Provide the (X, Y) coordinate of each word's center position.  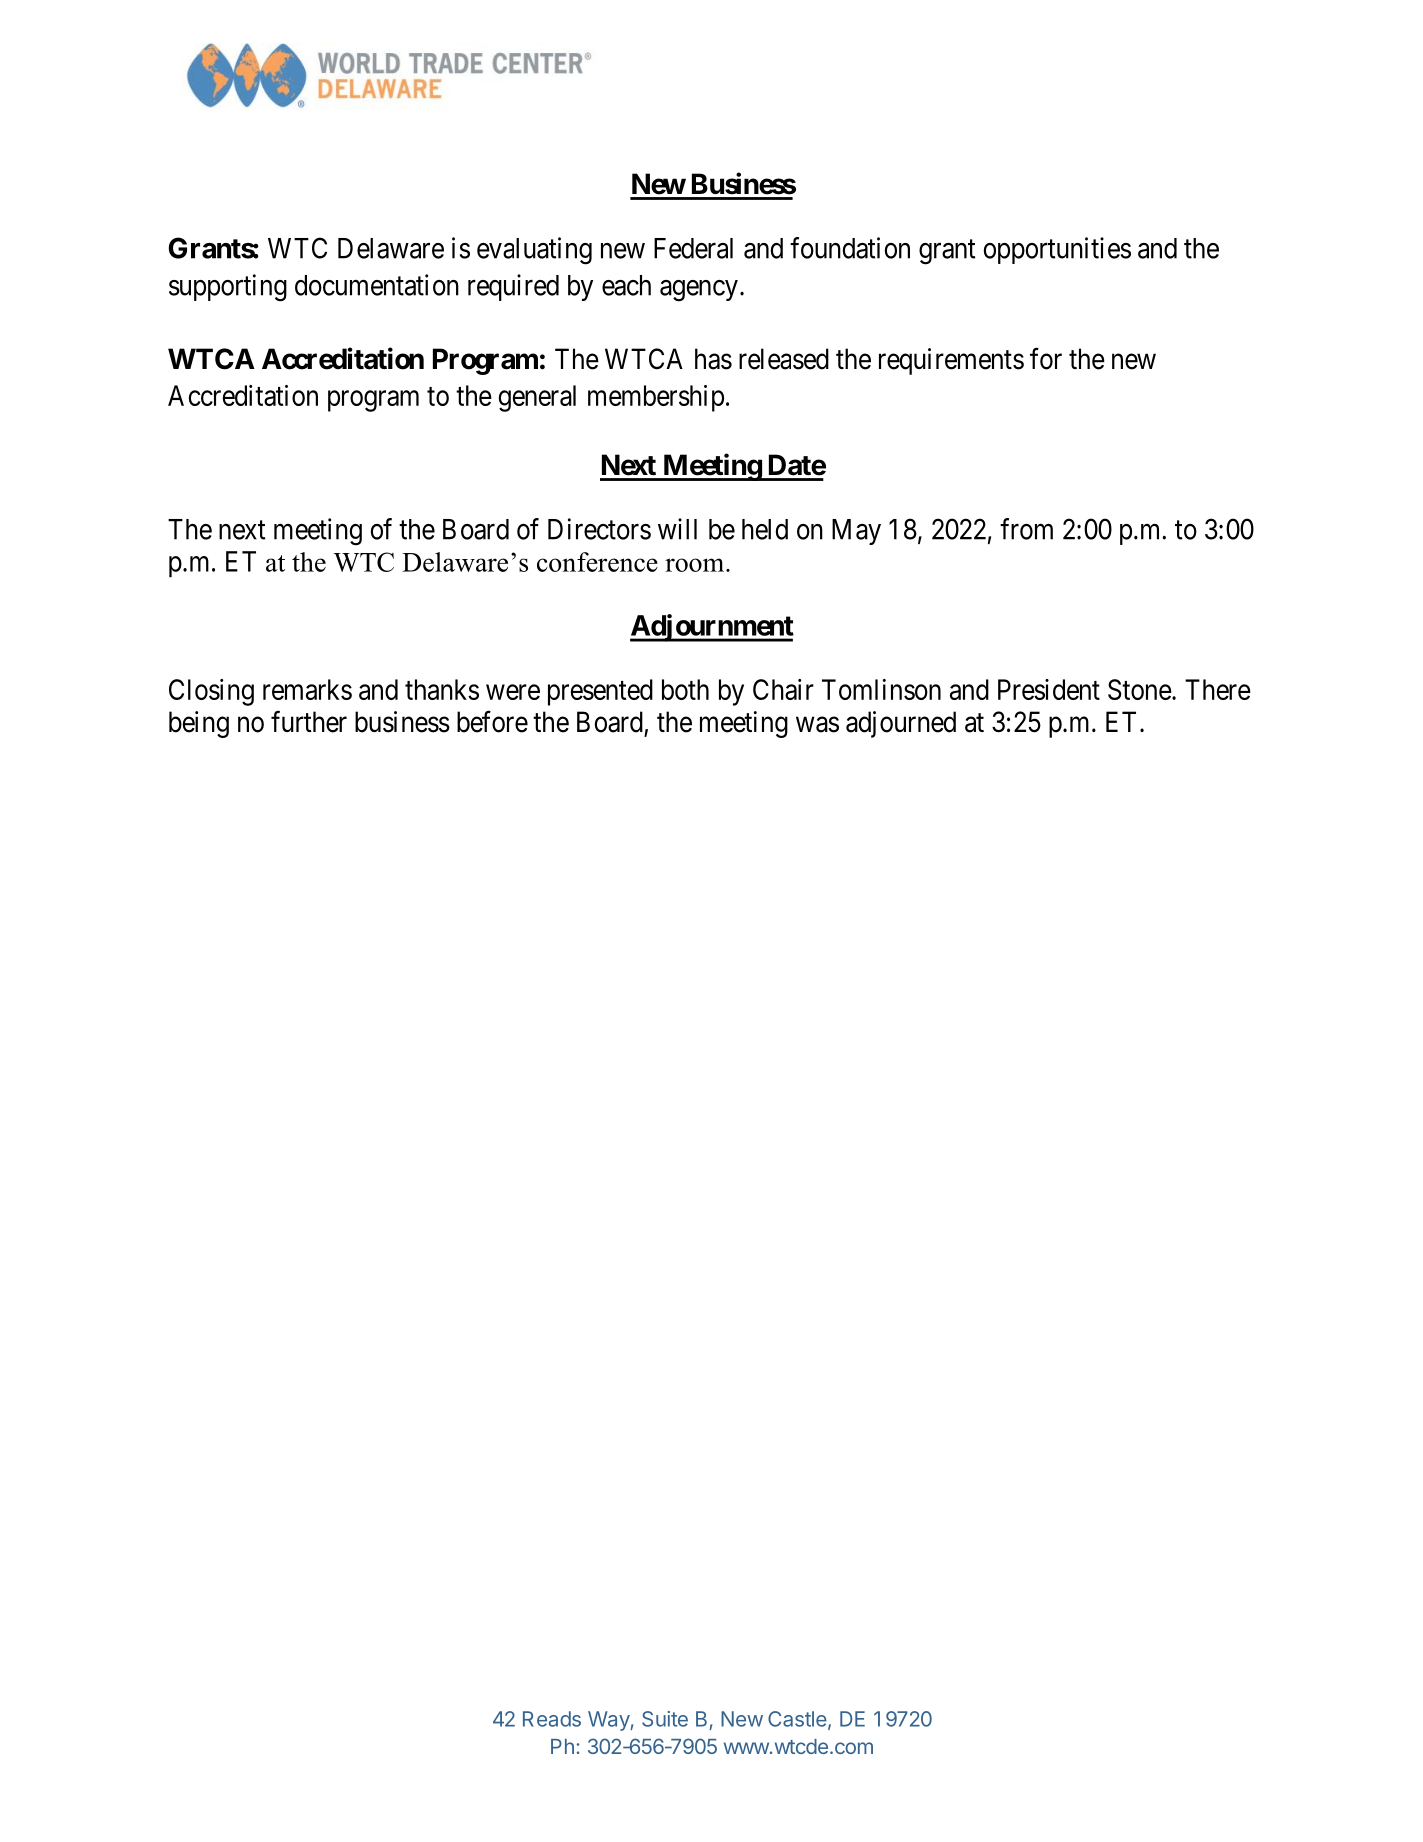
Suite (665, 1719)
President (1049, 689)
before (492, 721)
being (199, 724)
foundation (850, 248)
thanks (442, 689)
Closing (211, 692)
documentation (377, 285)
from (1026, 529)
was (817, 725)
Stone (1140, 689)
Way (609, 1721)
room (696, 565)
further (309, 721)
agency (699, 291)
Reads (552, 1719)
